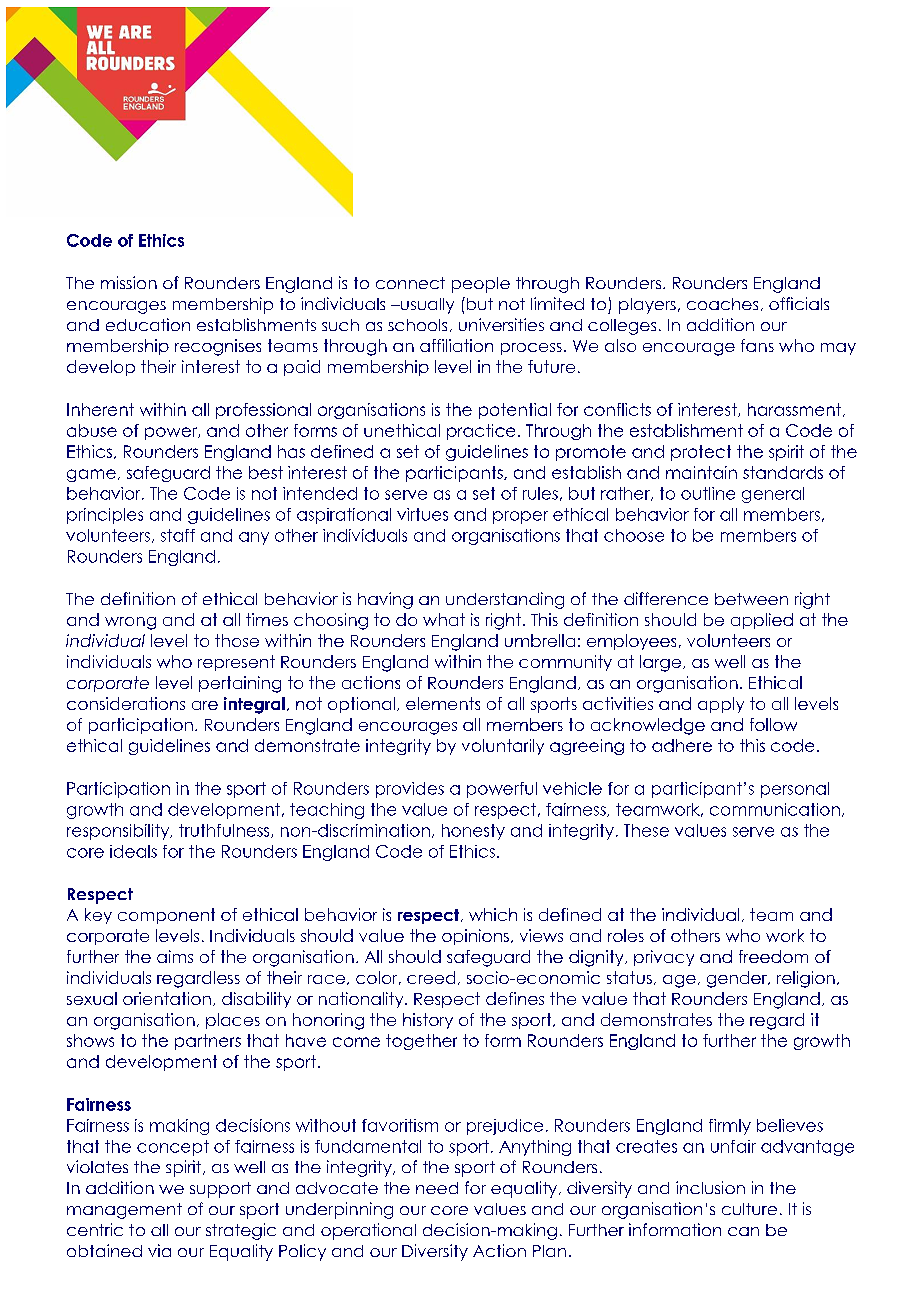 The image size is (924, 1308). I want to click on education, so click(148, 324).
